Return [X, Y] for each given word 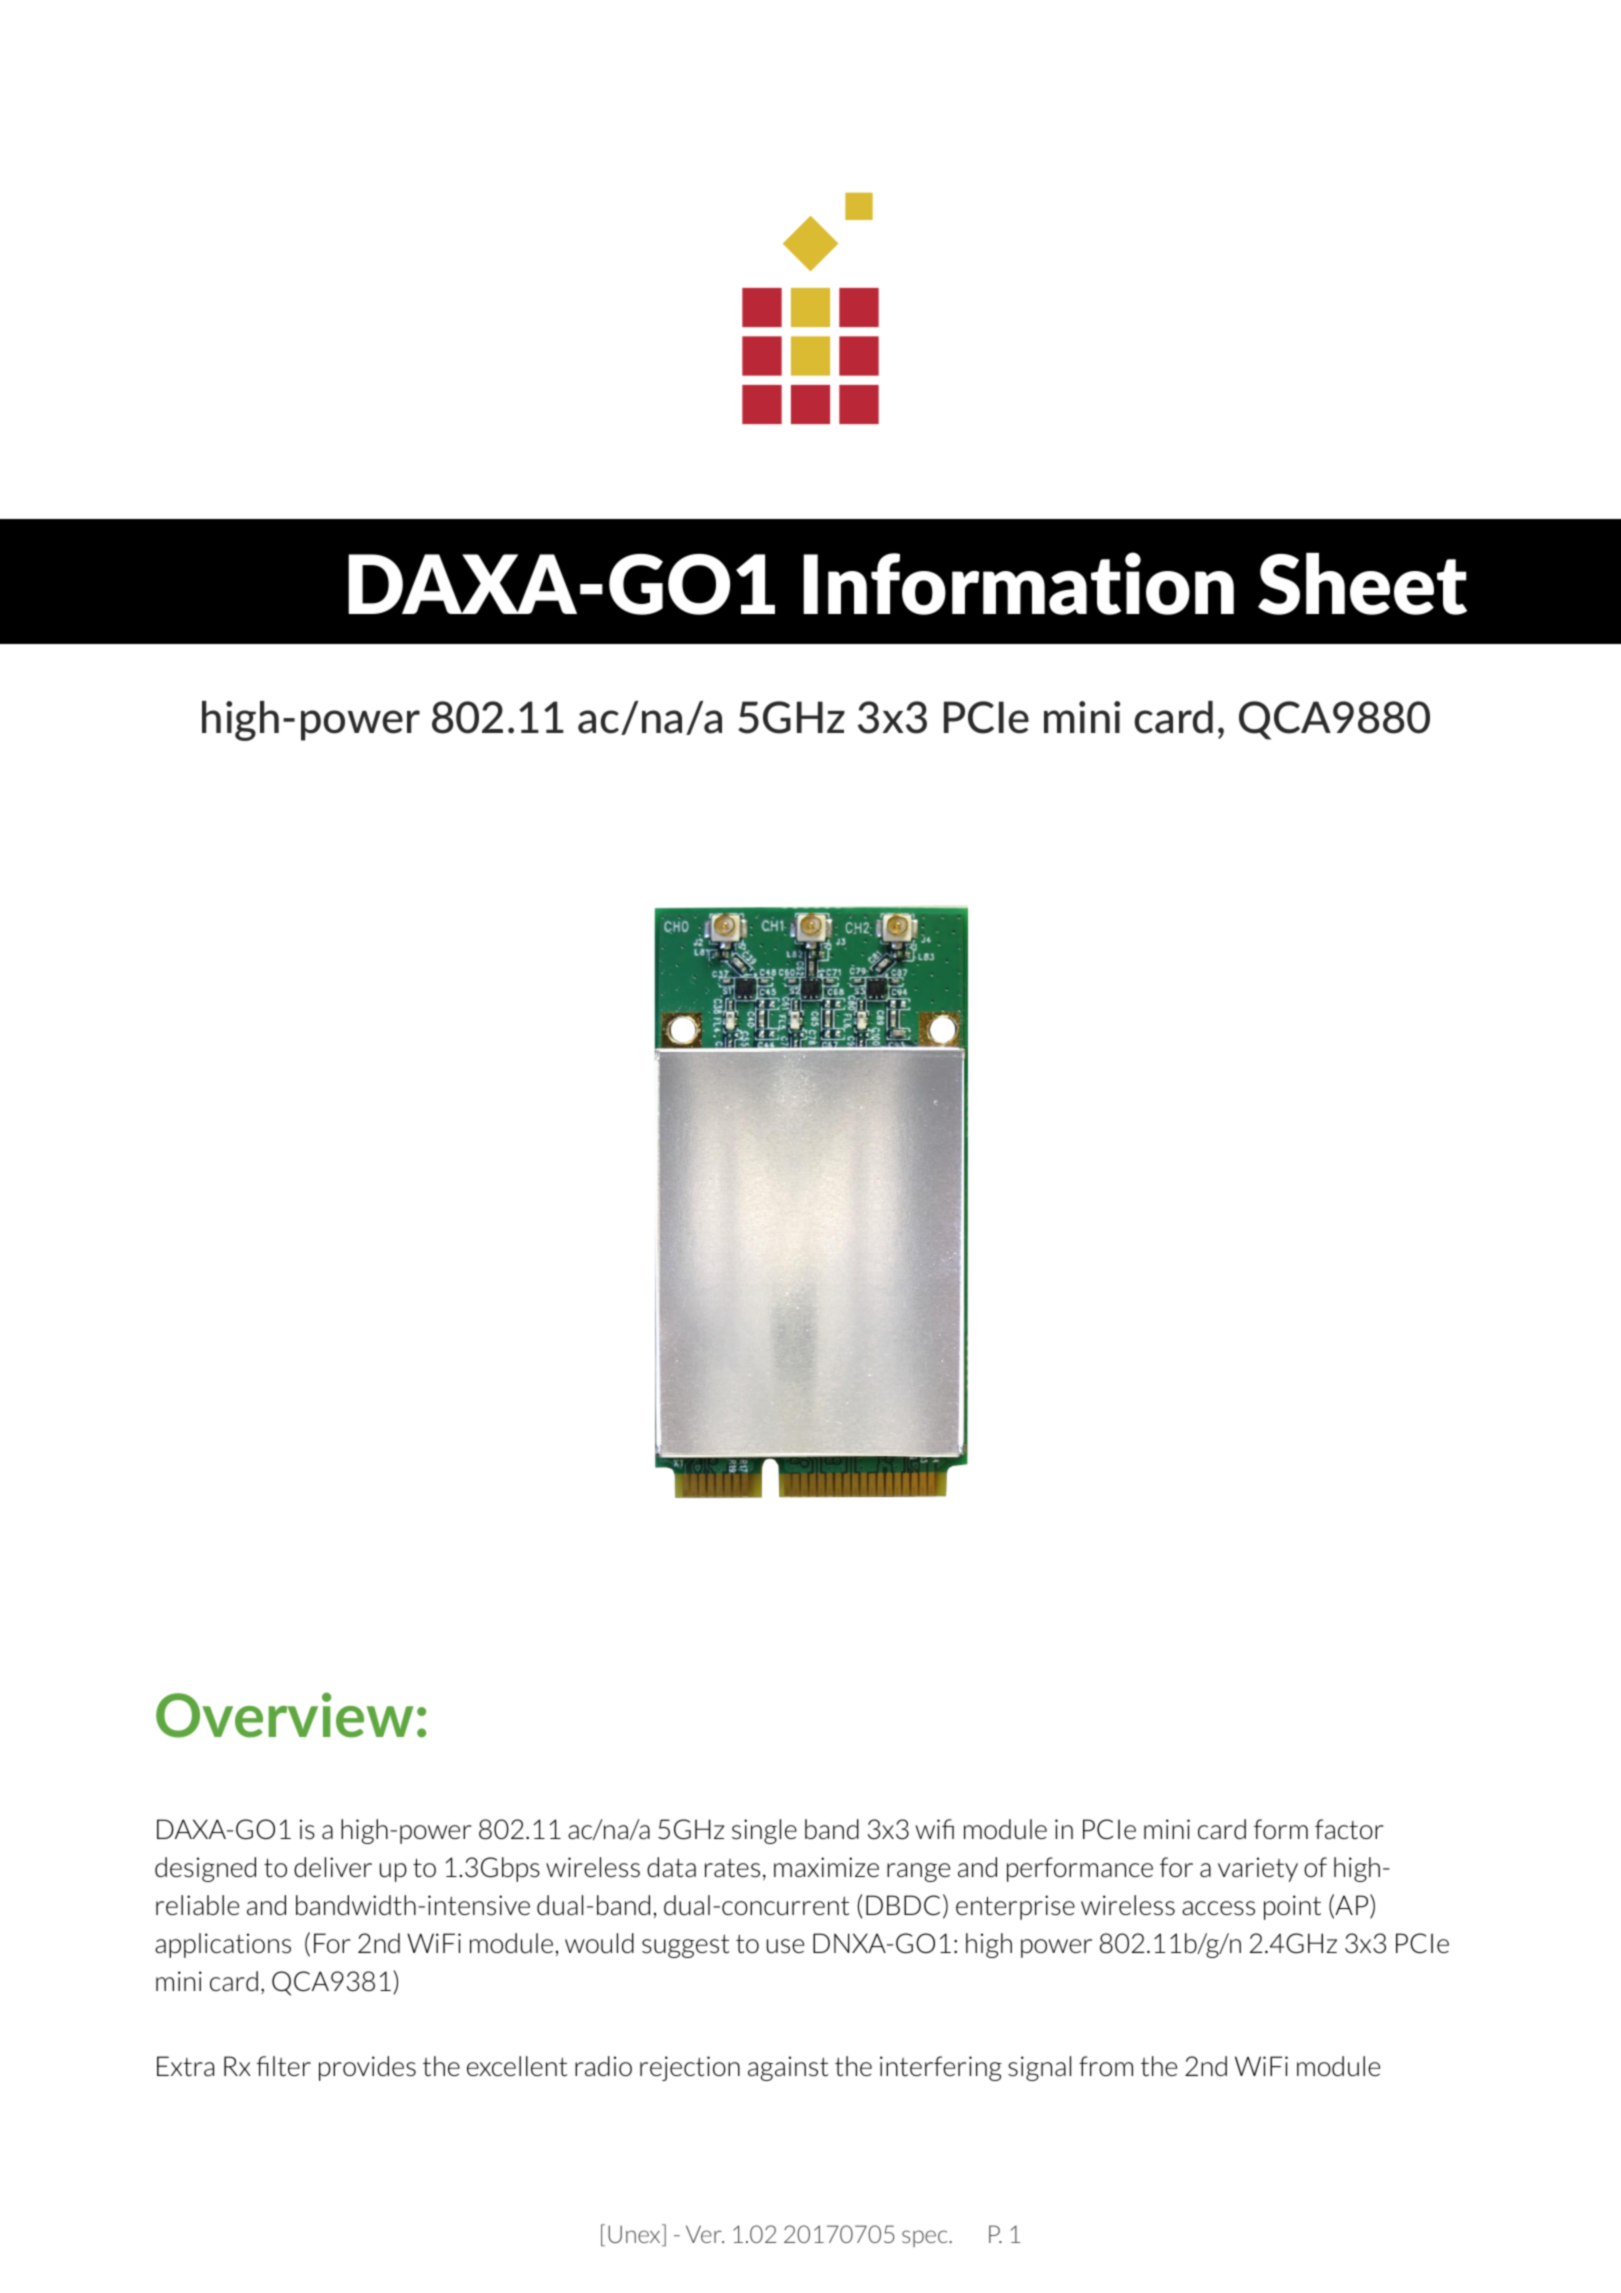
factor [1349, 1829]
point [1292, 1907]
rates [732, 1868]
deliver [333, 1867]
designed [205, 1869]
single [764, 1831]
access [1218, 1908]
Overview [284, 1715]
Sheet [1362, 584]
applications [223, 1945]
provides [367, 2068]
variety [1258, 1869]
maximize [826, 1867]
